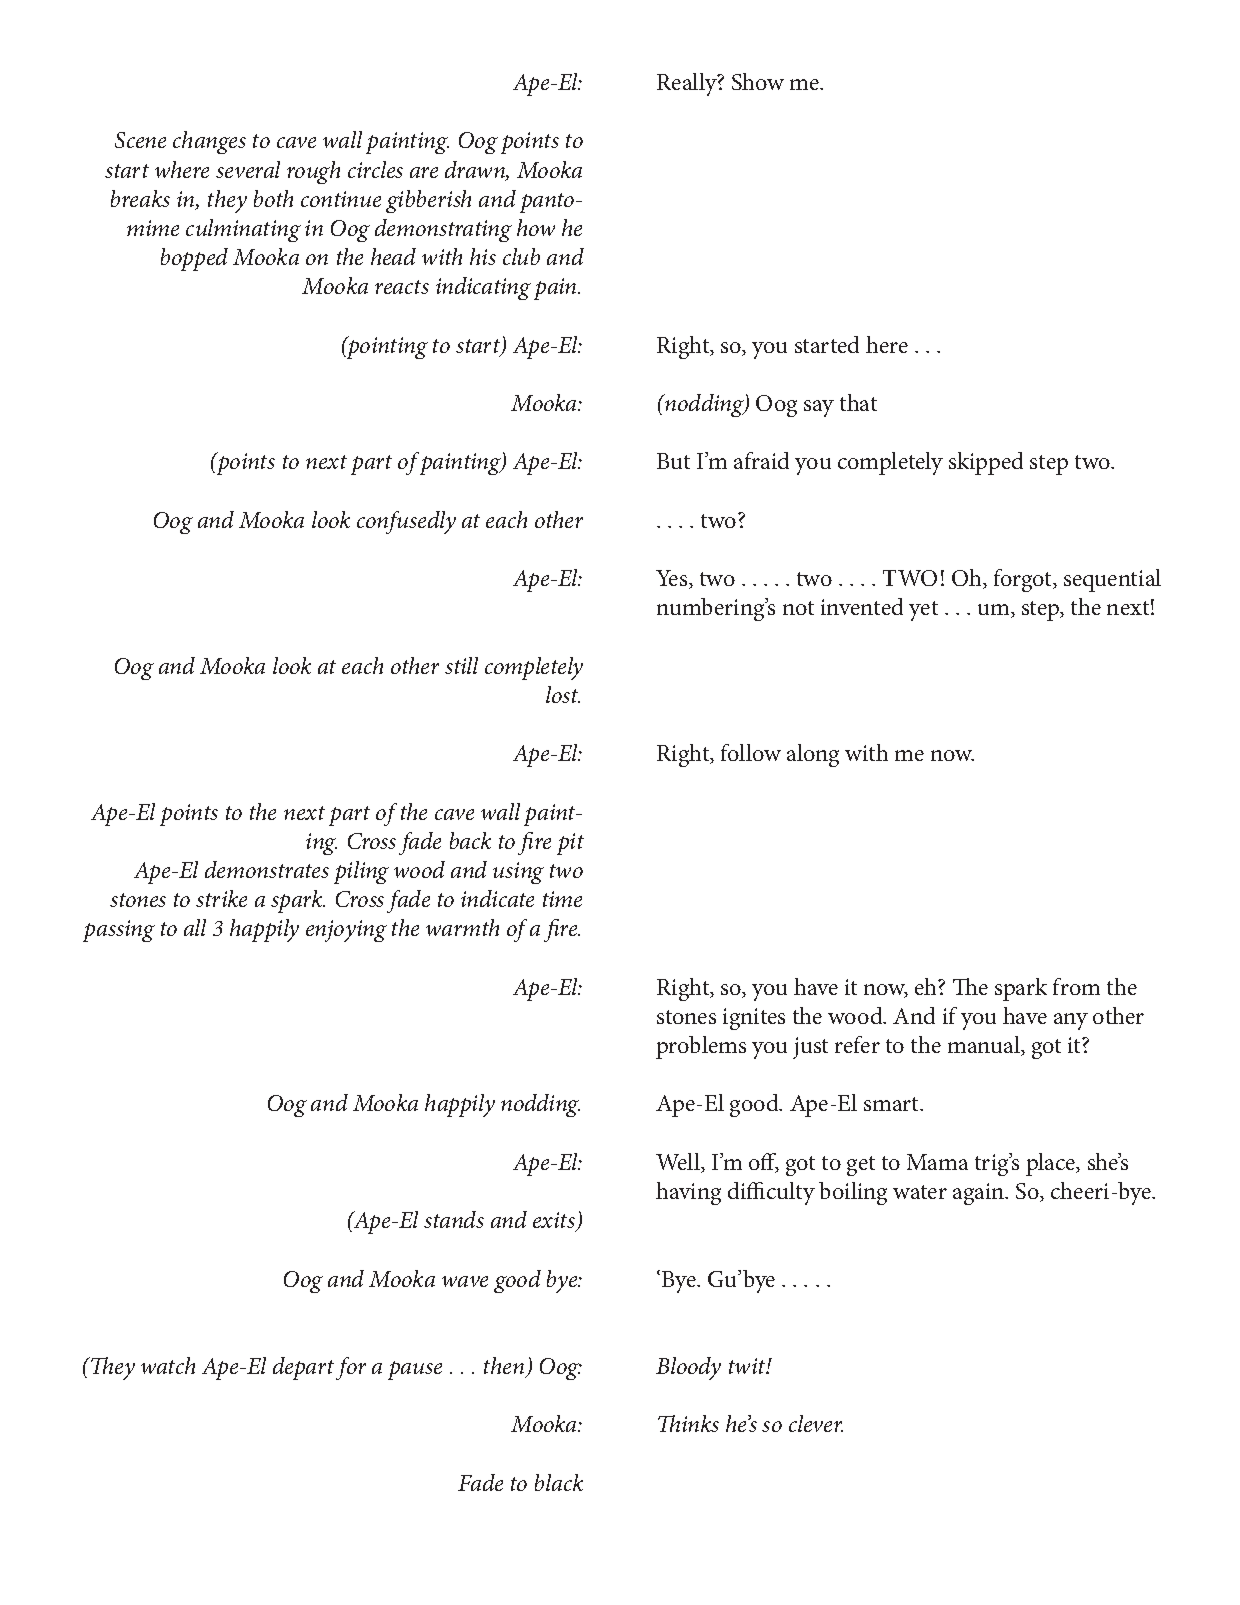  Describe the element at coordinates (209, 142) in the page. I see `changes` at that location.
